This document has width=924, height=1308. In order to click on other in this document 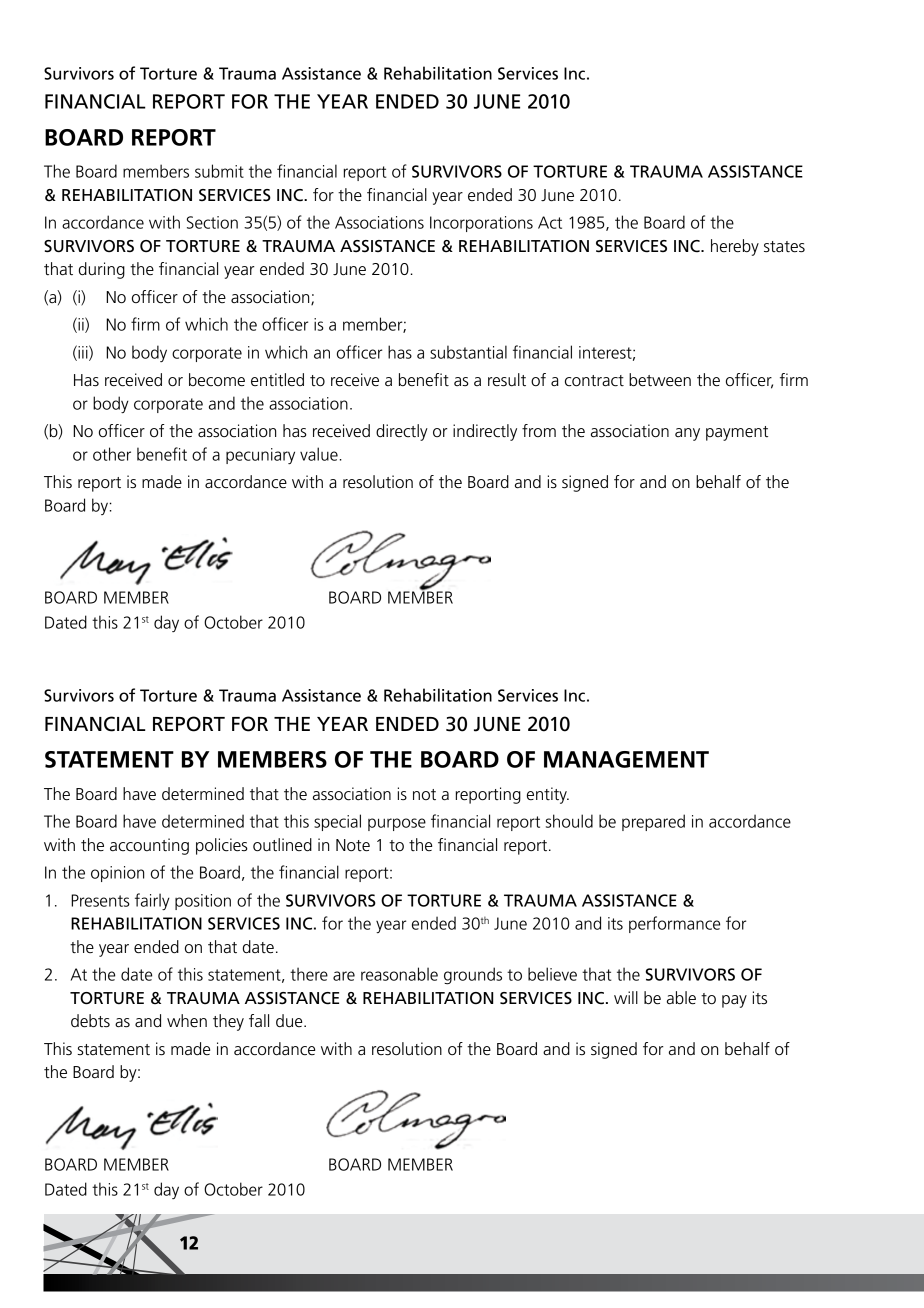, I will do `click(112, 454)`.
